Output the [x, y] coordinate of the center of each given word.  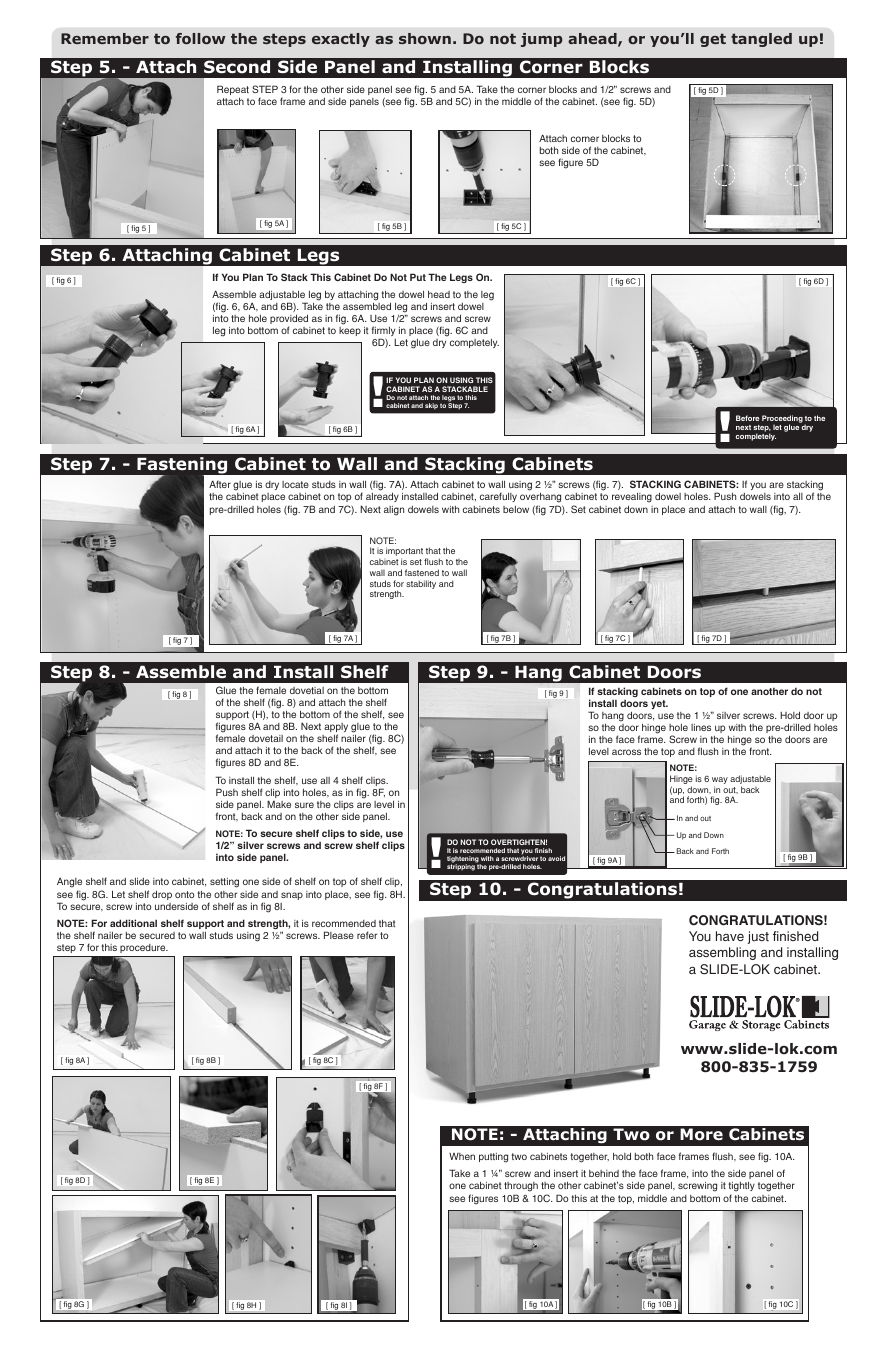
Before [747, 418]
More [701, 1134]
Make [279, 804]
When [462, 1156]
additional [133, 923]
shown [425, 38]
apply [336, 729]
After [220, 484]
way [720, 782]
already [382, 497]
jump [541, 40]
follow [201, 38]
